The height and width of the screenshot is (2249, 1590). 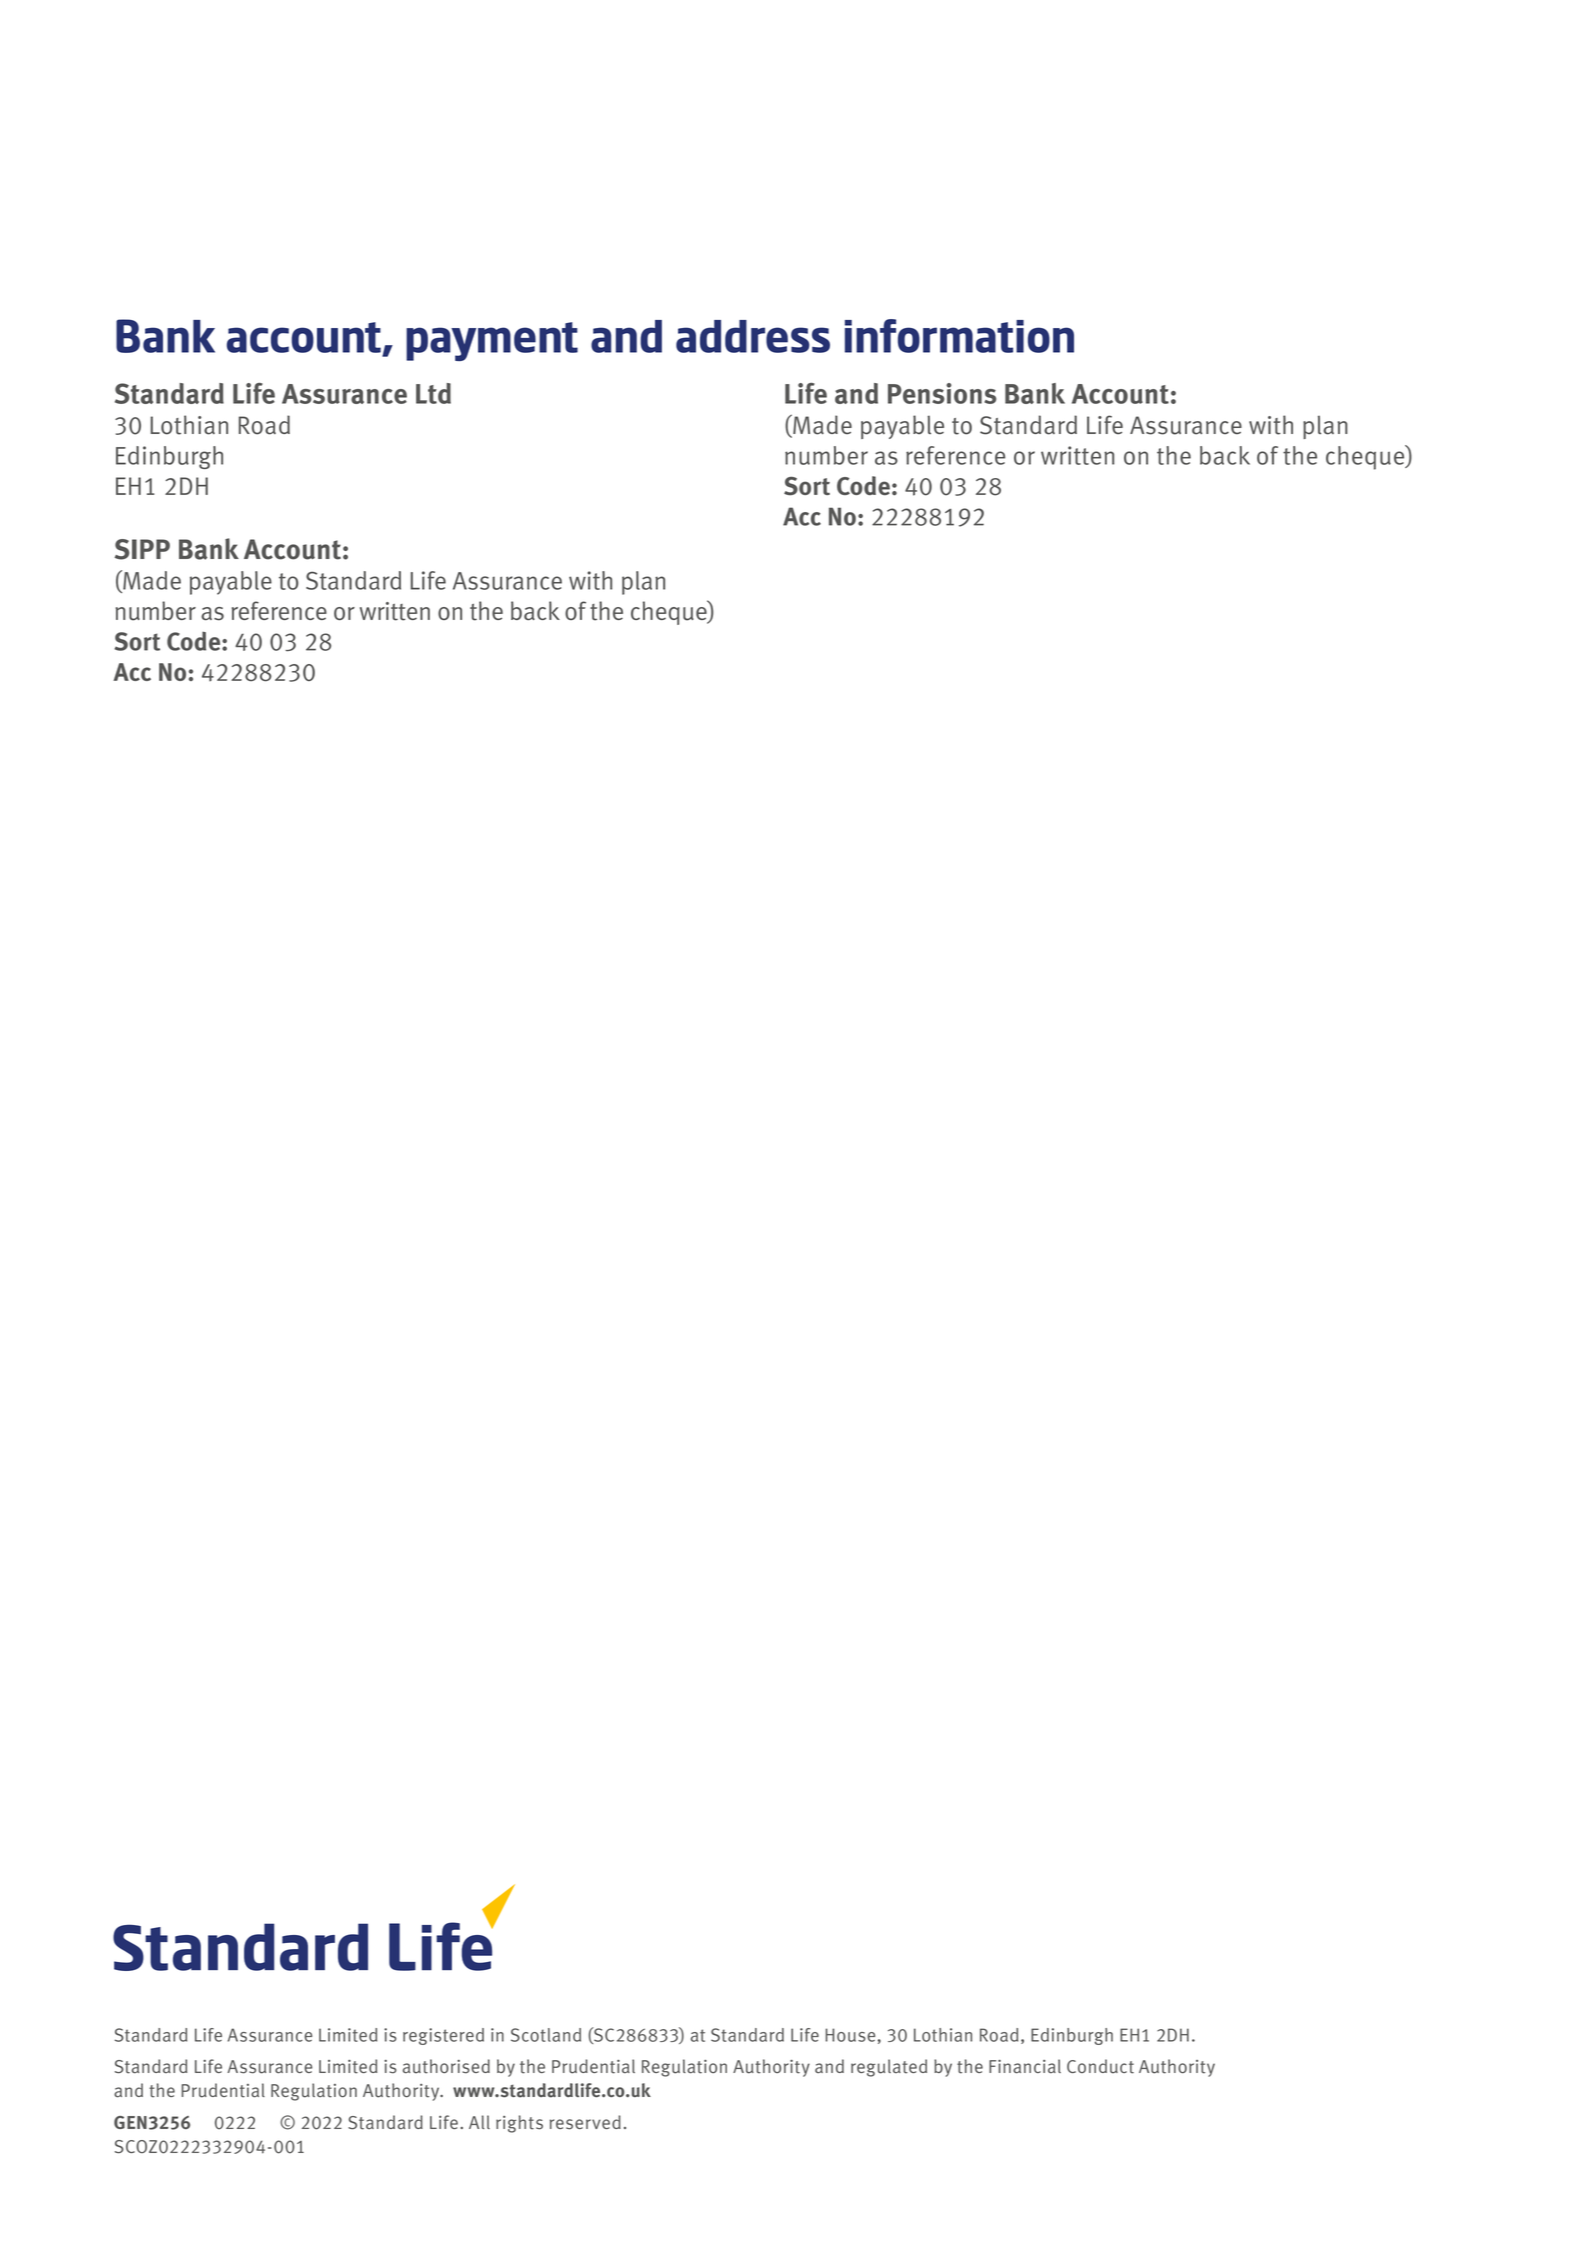 I want to click on Financial, so click(x=1025, y=2066).
